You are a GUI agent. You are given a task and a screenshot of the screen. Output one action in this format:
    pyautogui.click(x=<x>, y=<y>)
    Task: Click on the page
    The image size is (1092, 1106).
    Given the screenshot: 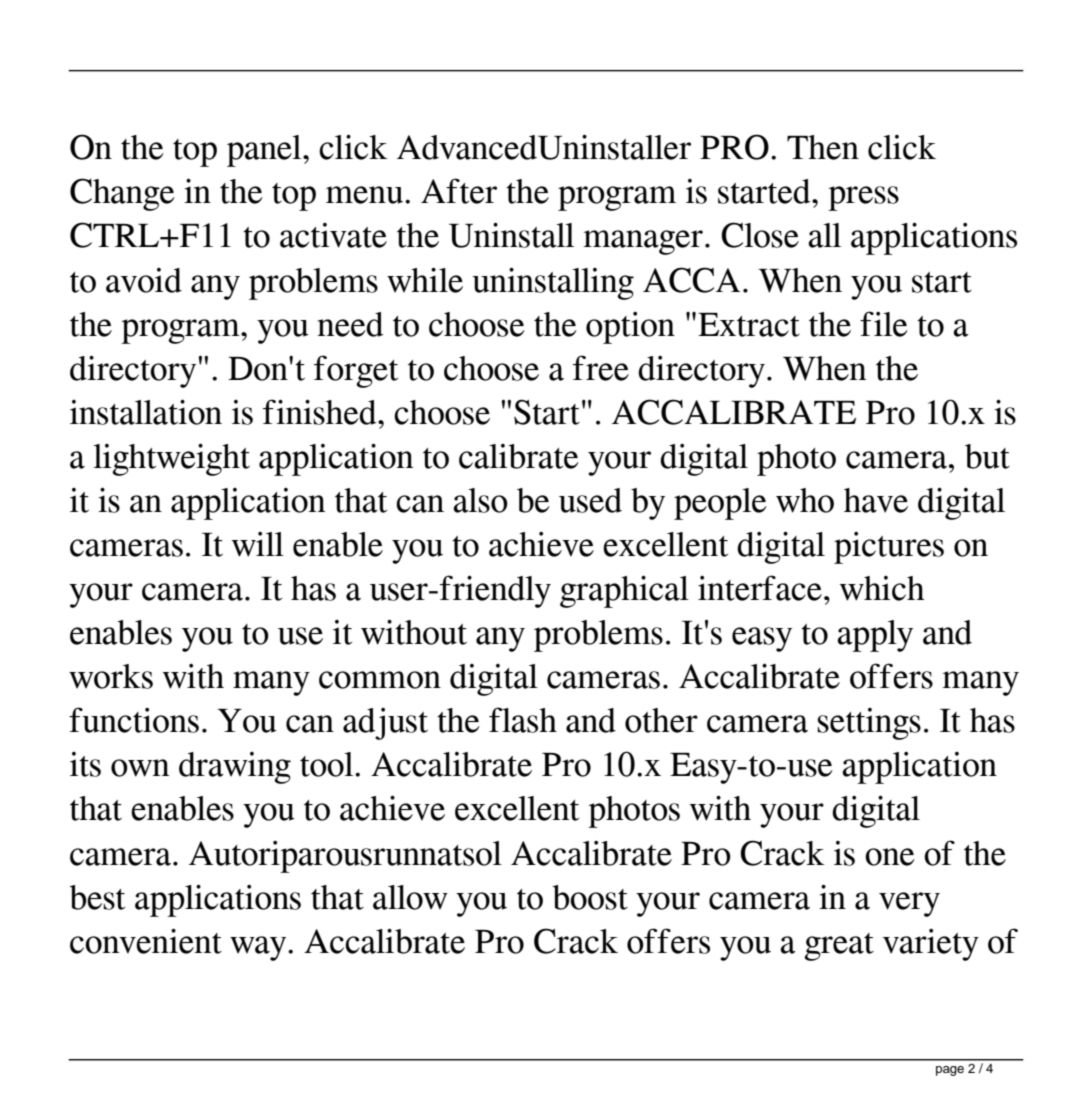 What is the action you would take?
    pyautogui.click(x=950, y=1071)
